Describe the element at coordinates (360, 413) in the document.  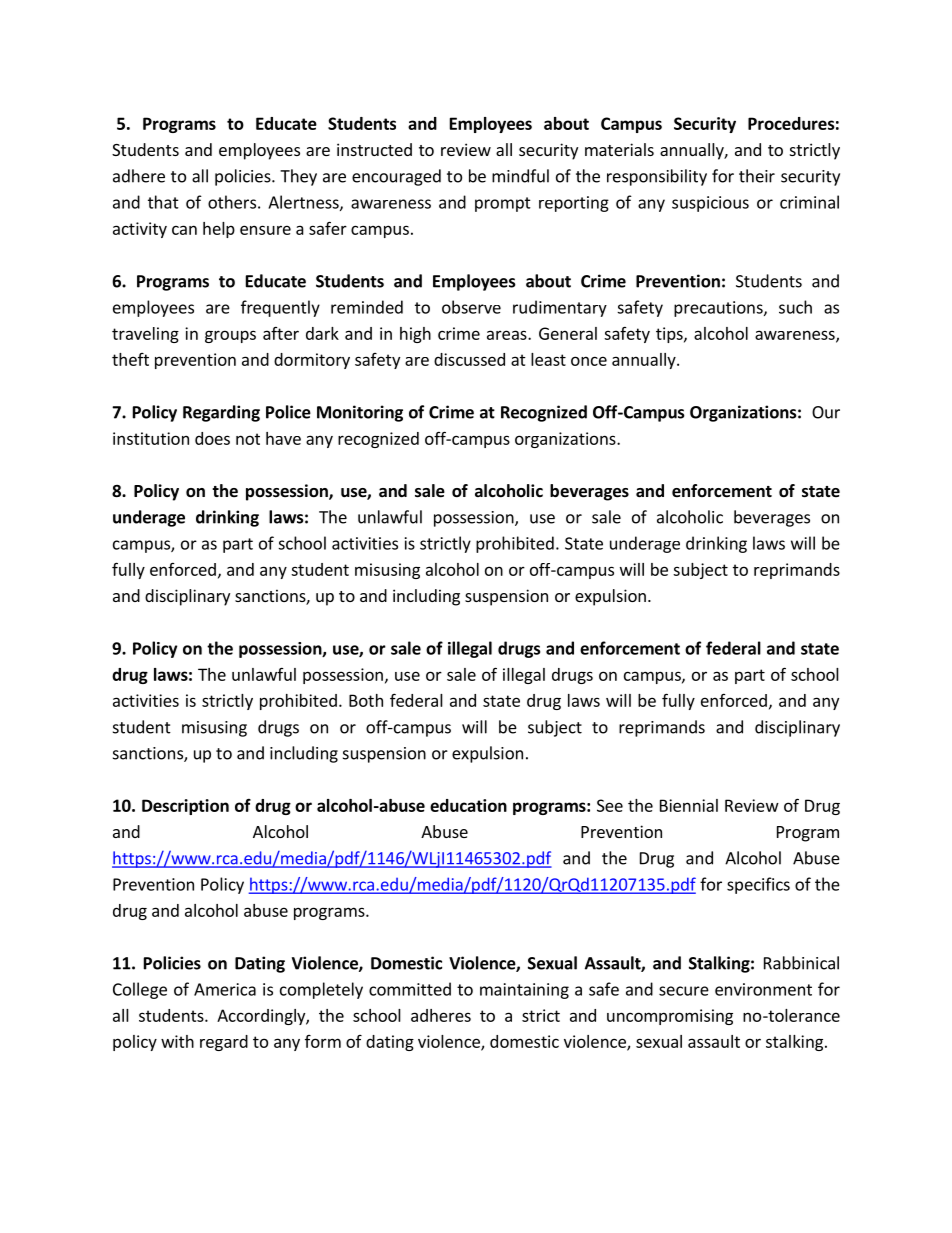
I see `Monitoring` at that location.
